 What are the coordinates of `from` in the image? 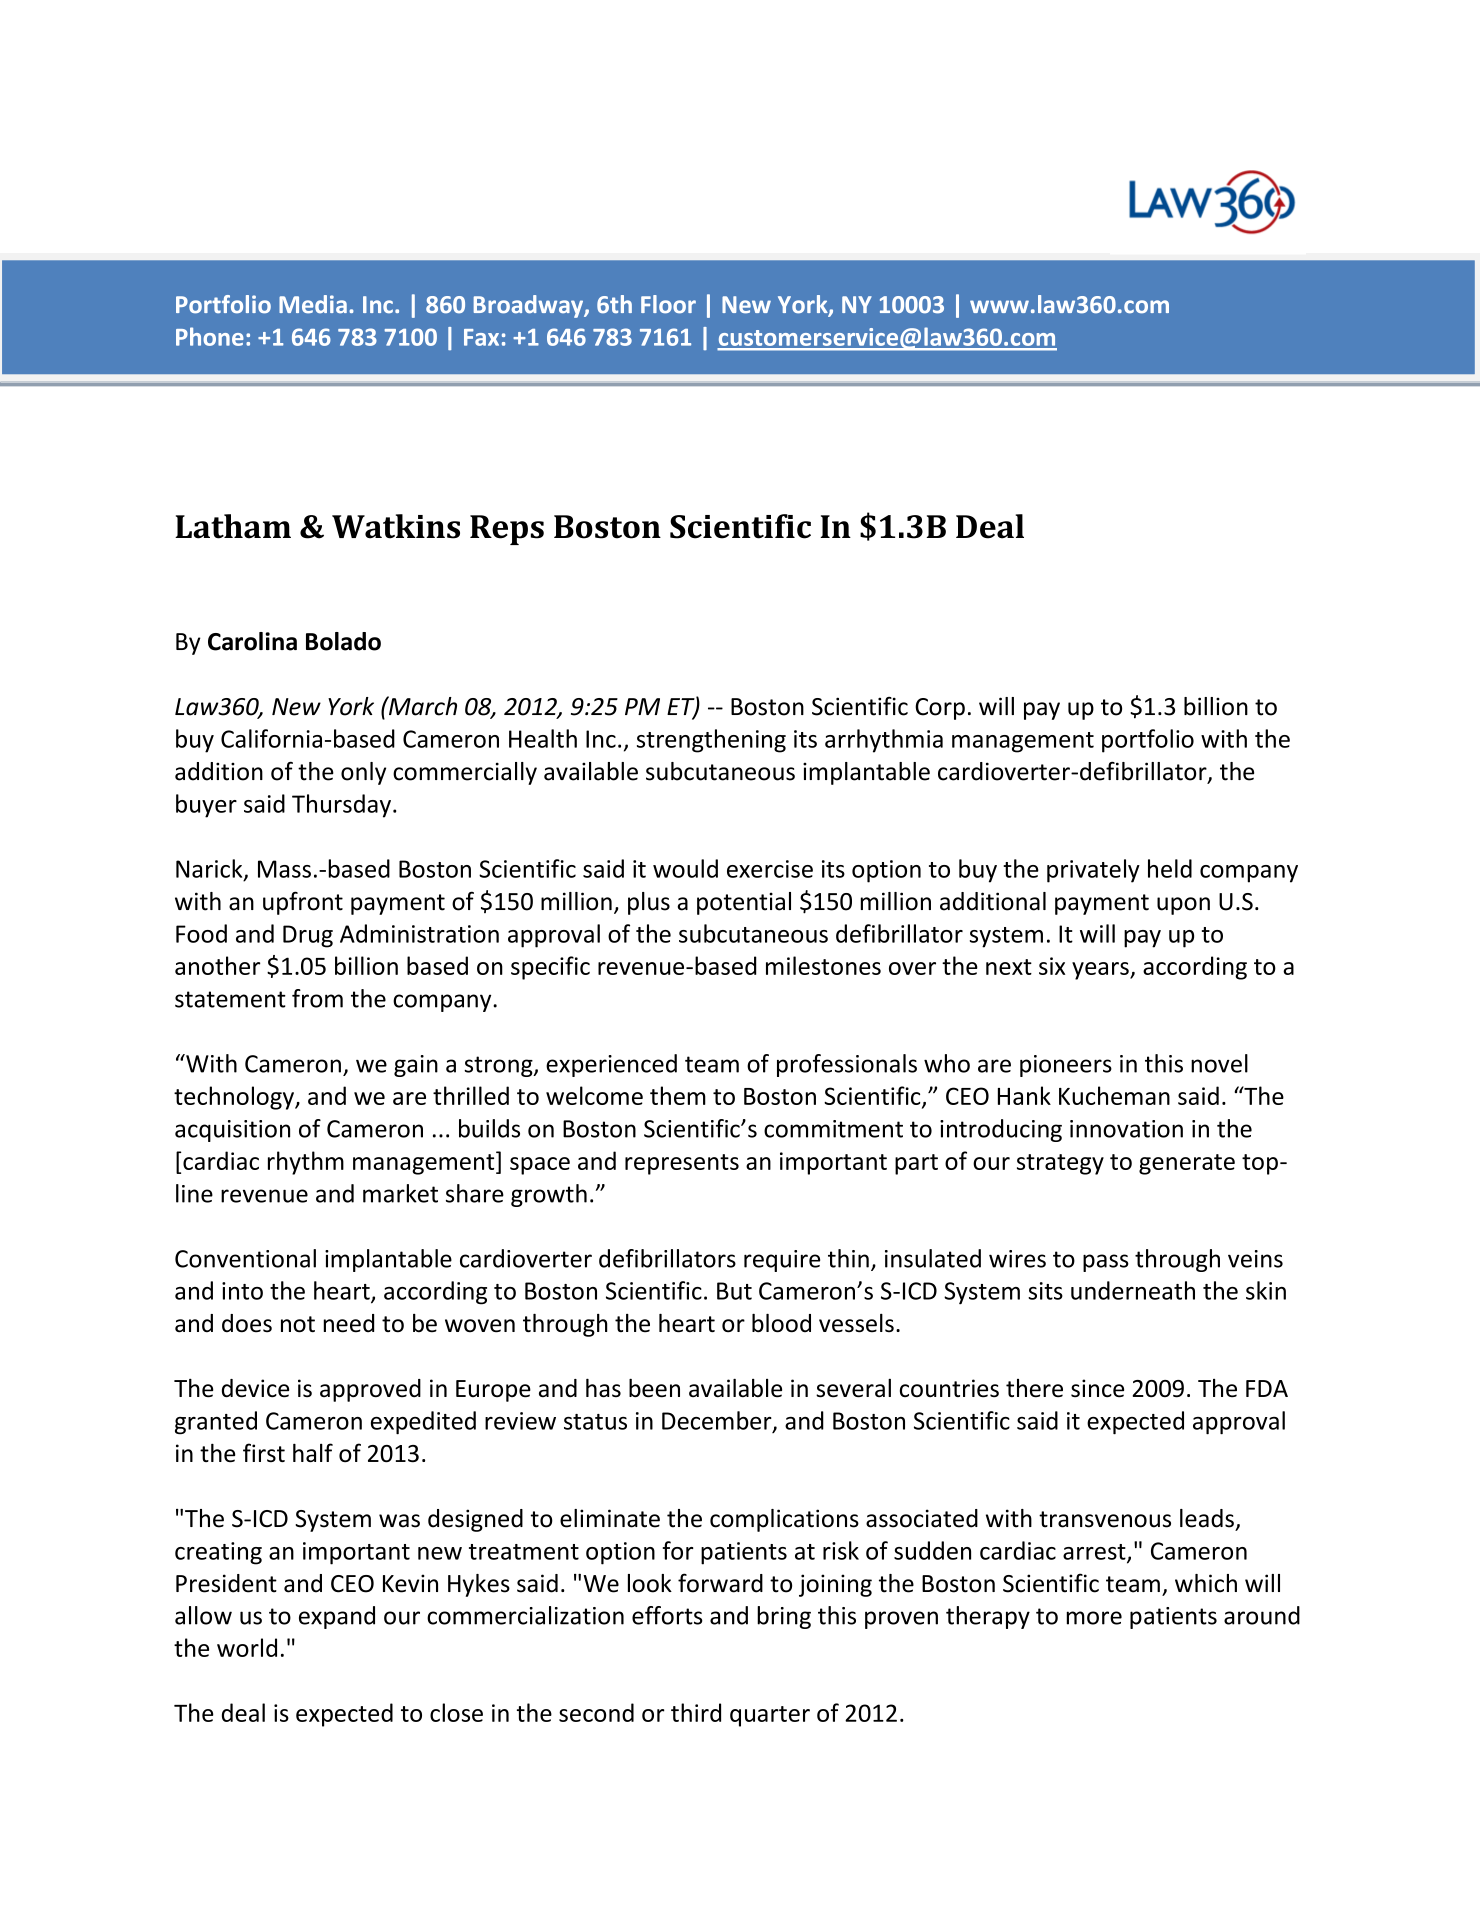 It's located at (317, 998).
